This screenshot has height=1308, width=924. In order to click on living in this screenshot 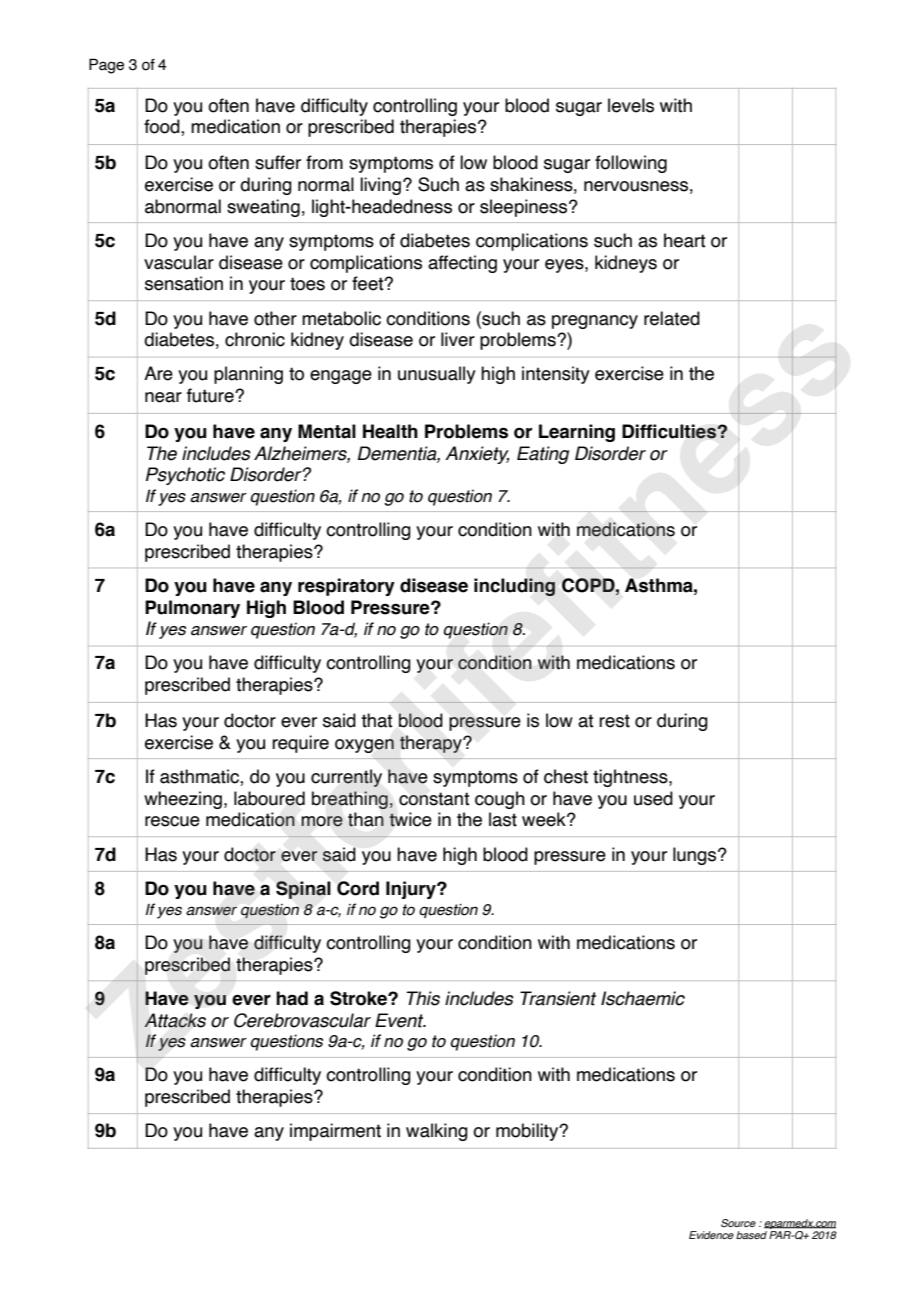, I will do `click(380, 186)`.
